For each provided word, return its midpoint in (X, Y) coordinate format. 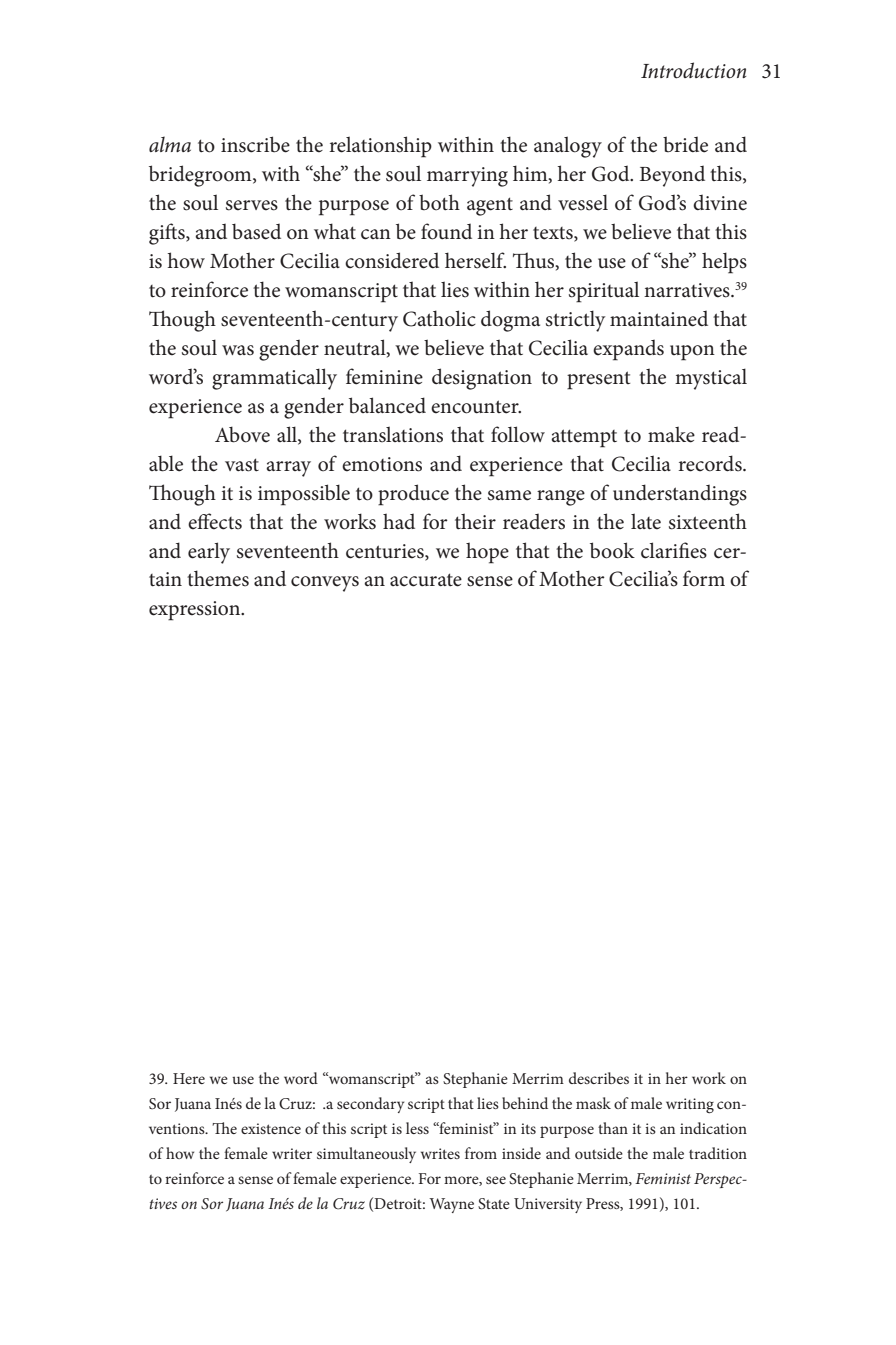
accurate (426, 580)
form (704, 578)
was (238, 350)
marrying (467, 177)
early (209, 553)
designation (482, 379)
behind (525, 1103)
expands (628, 350)
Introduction (693, 70)
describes (599, 1078)
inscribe (255, 144)
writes (440, 1153)
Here (189, 1078)
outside (599, 1153)
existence (271, 1128)
